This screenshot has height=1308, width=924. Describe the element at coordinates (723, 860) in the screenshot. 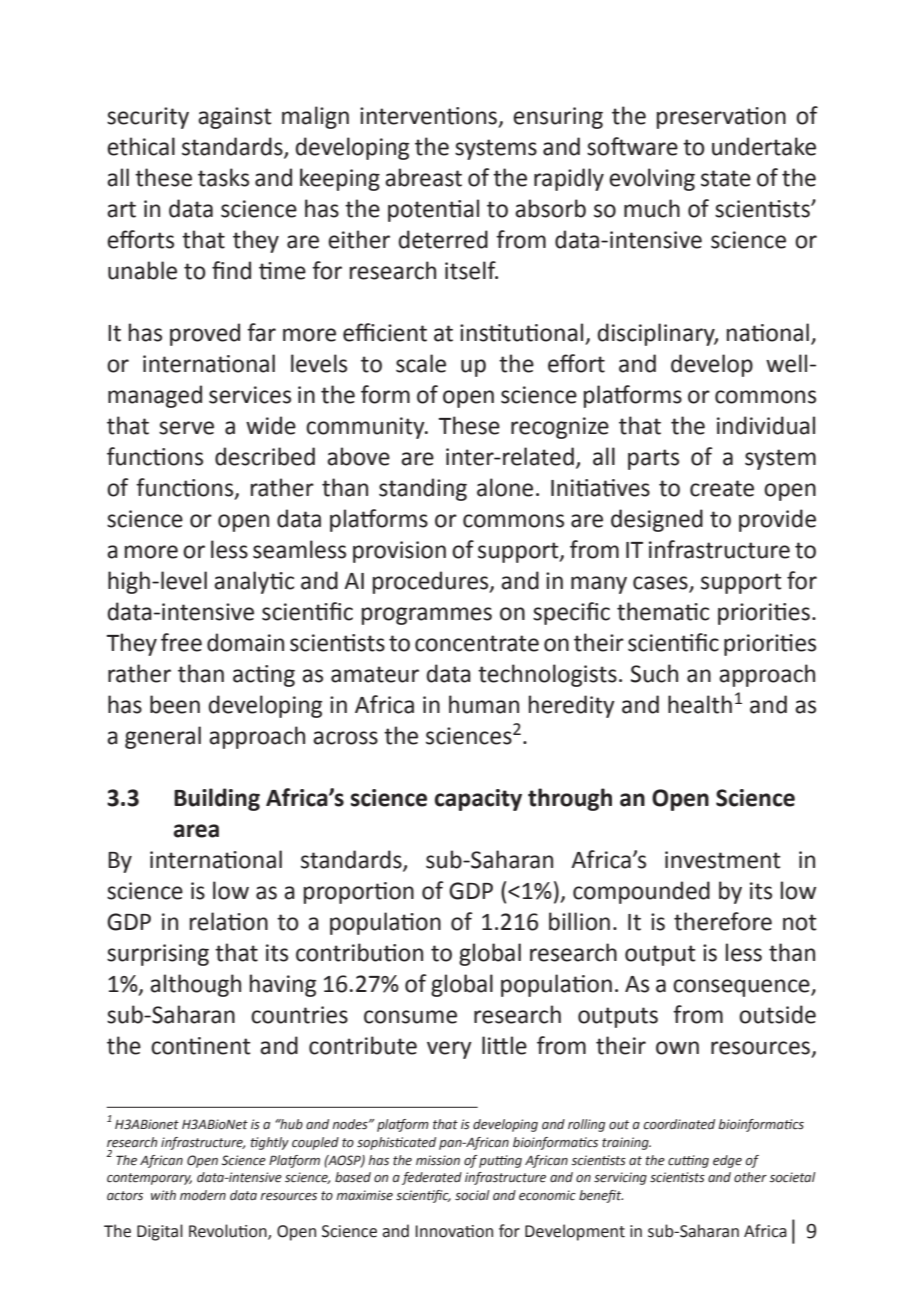

I see `investment` at that location.
